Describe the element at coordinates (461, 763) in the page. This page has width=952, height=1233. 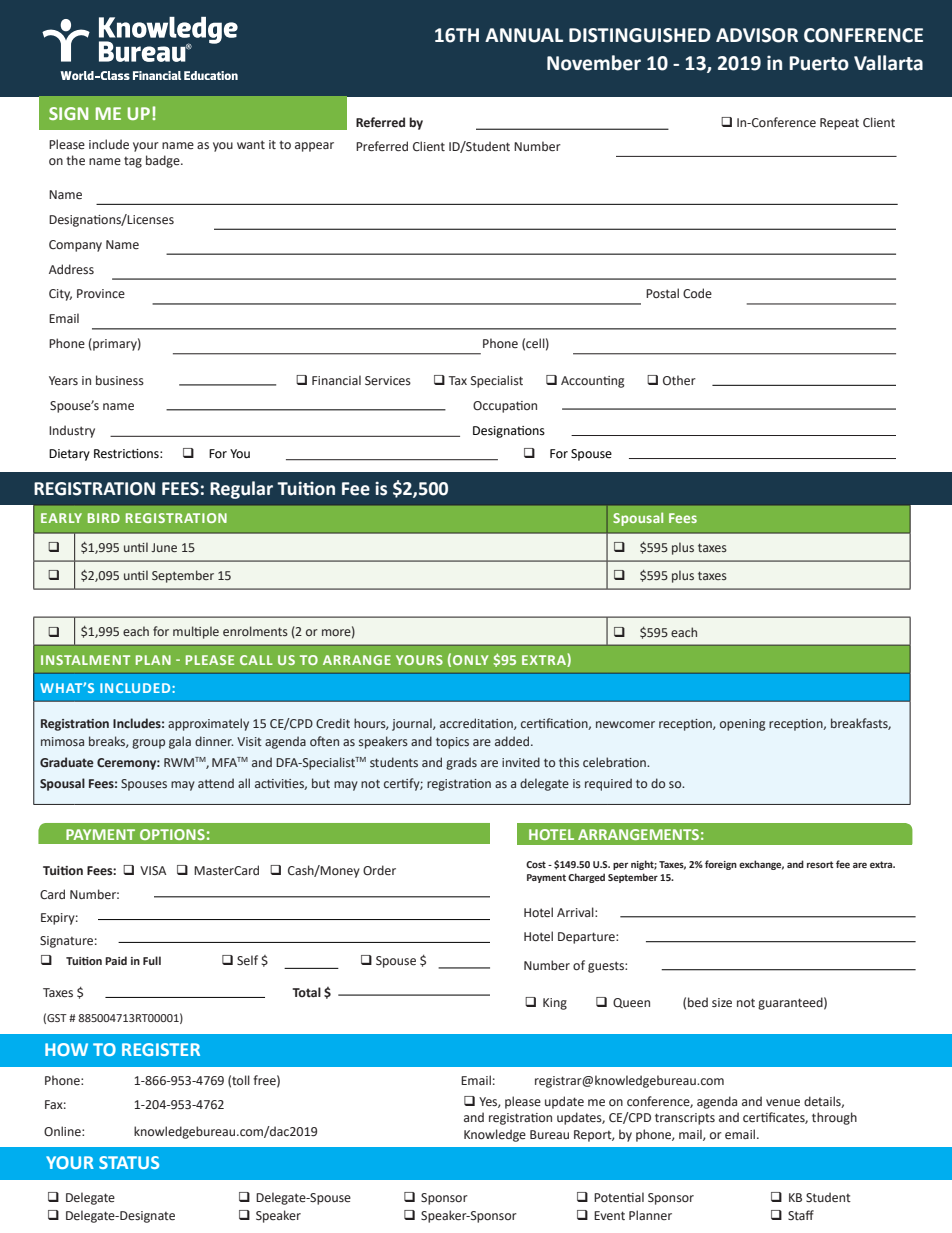
I see `grads` at that location.
